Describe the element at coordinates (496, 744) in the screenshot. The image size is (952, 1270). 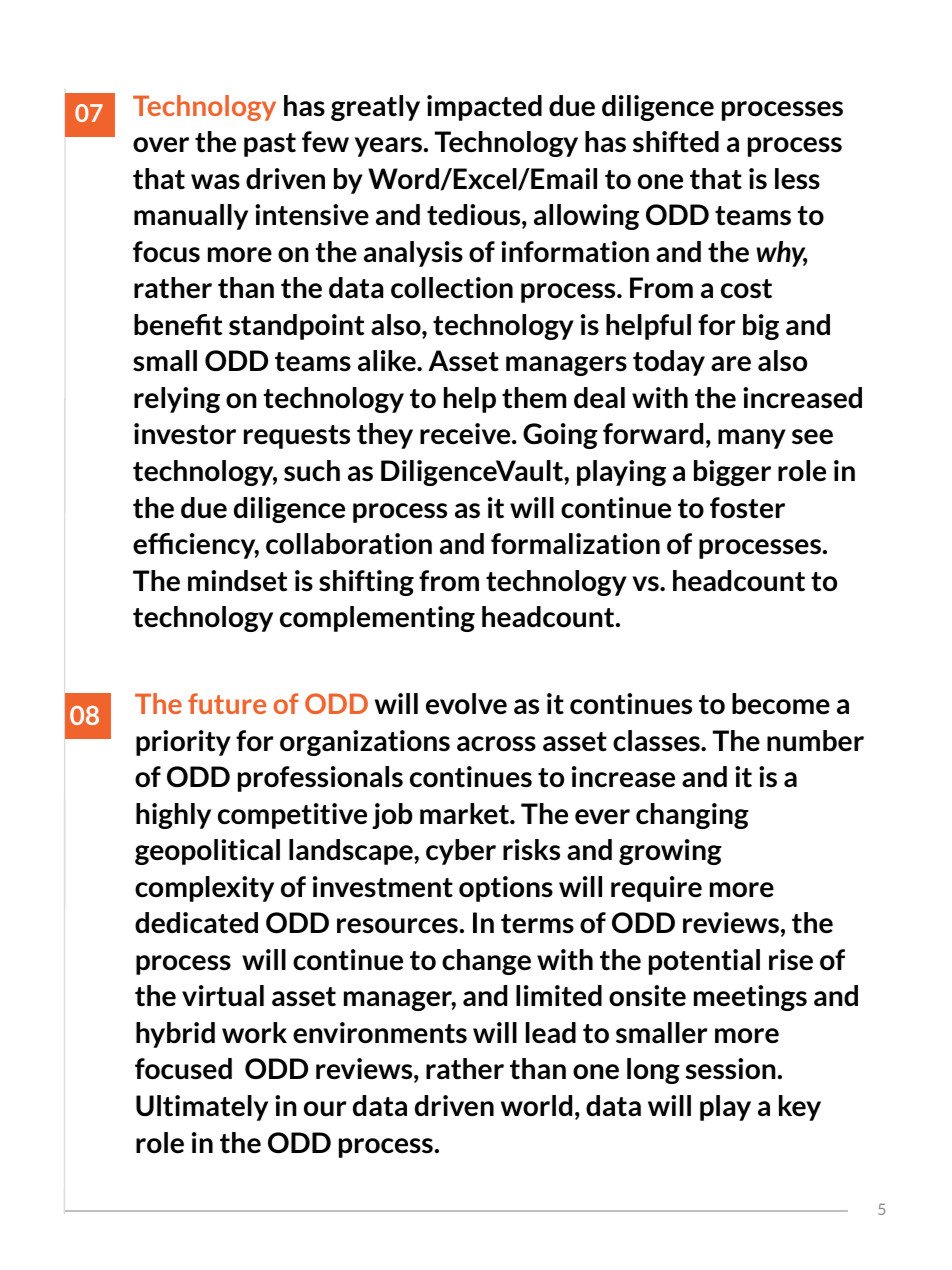
I see `across` at that location.
